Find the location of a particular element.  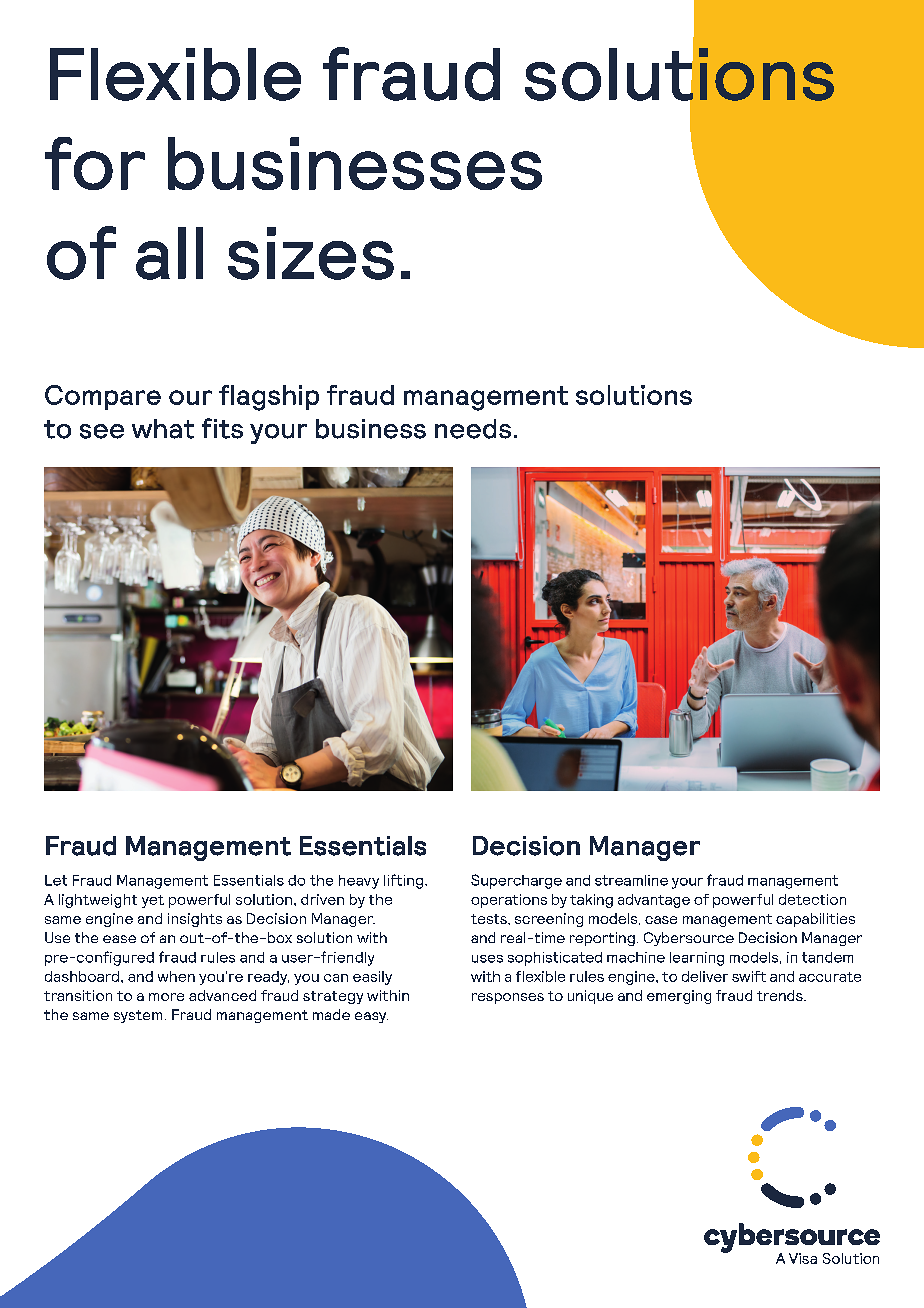

sizes is located at coordinates (311, 253).
